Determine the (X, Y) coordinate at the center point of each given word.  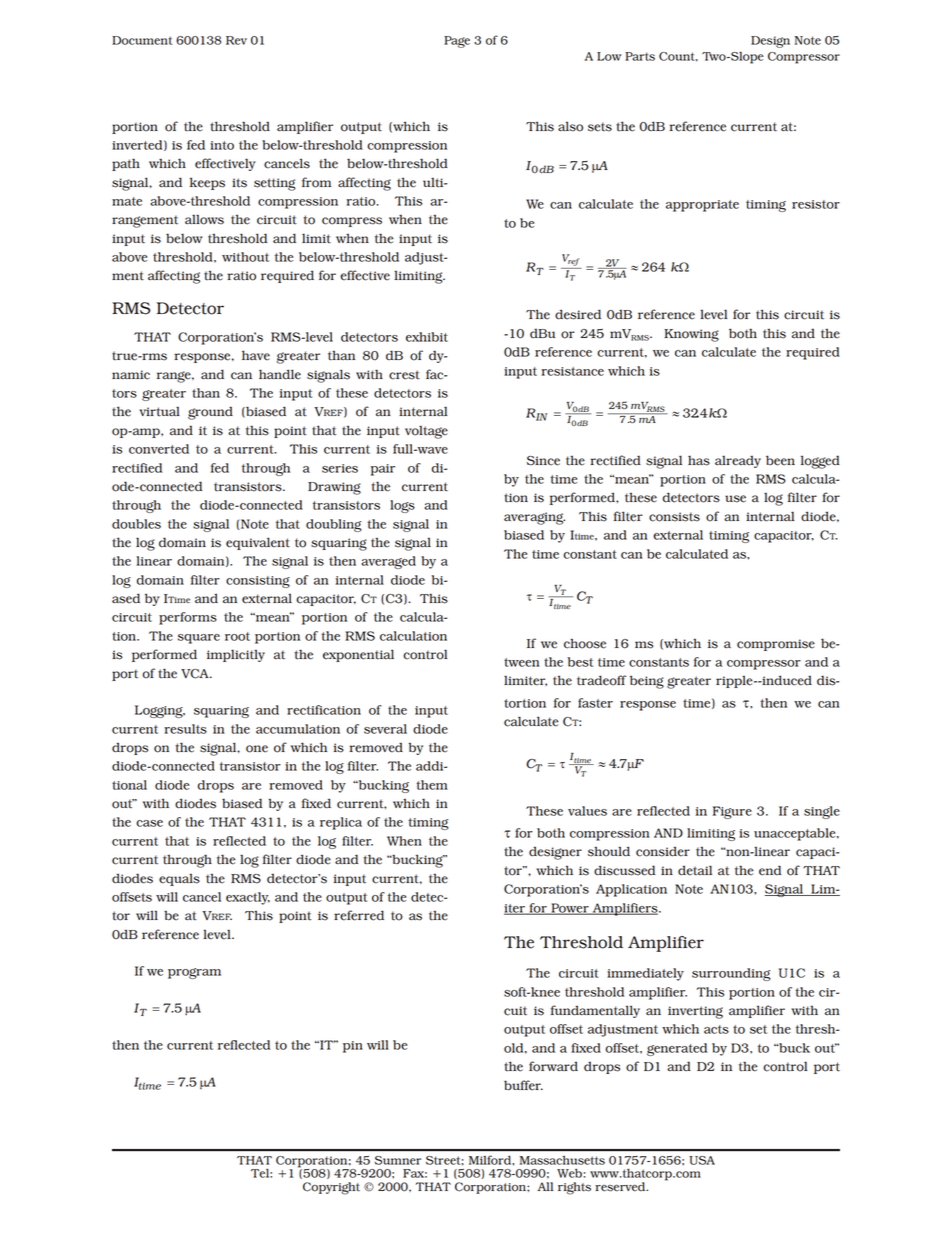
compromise (776, 645)
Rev (236, 40)
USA (702, 1160)
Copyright (331, 1188)
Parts (640, 56)
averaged (388, 562)
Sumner (398, 1160)
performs (188, 618)
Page (457, 42)
